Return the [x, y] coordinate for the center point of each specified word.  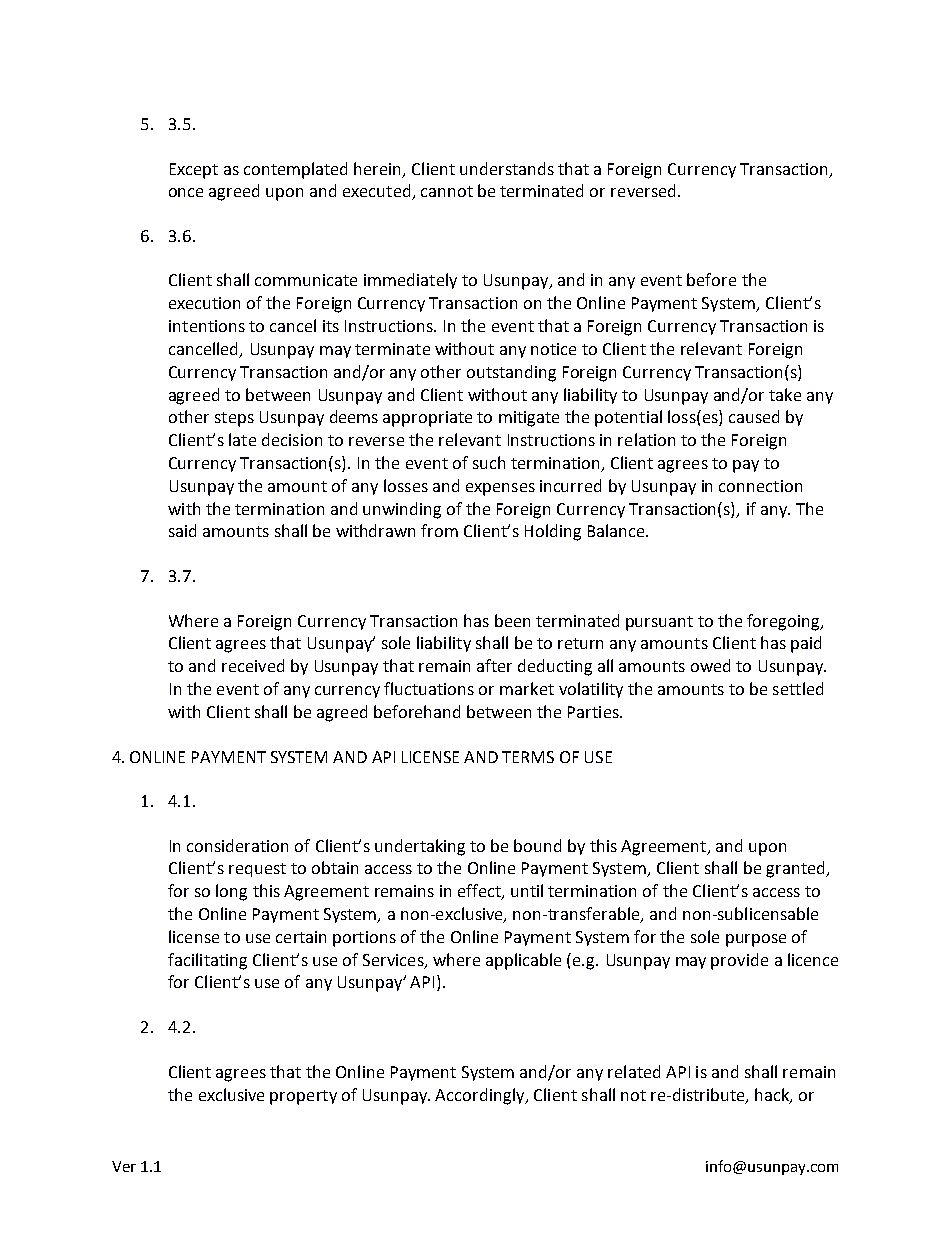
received [253, 665]
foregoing [785, 622]
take [785, 394]
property [303, 1097]
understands [507, 168]
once [186, 192]
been [512, 620]
